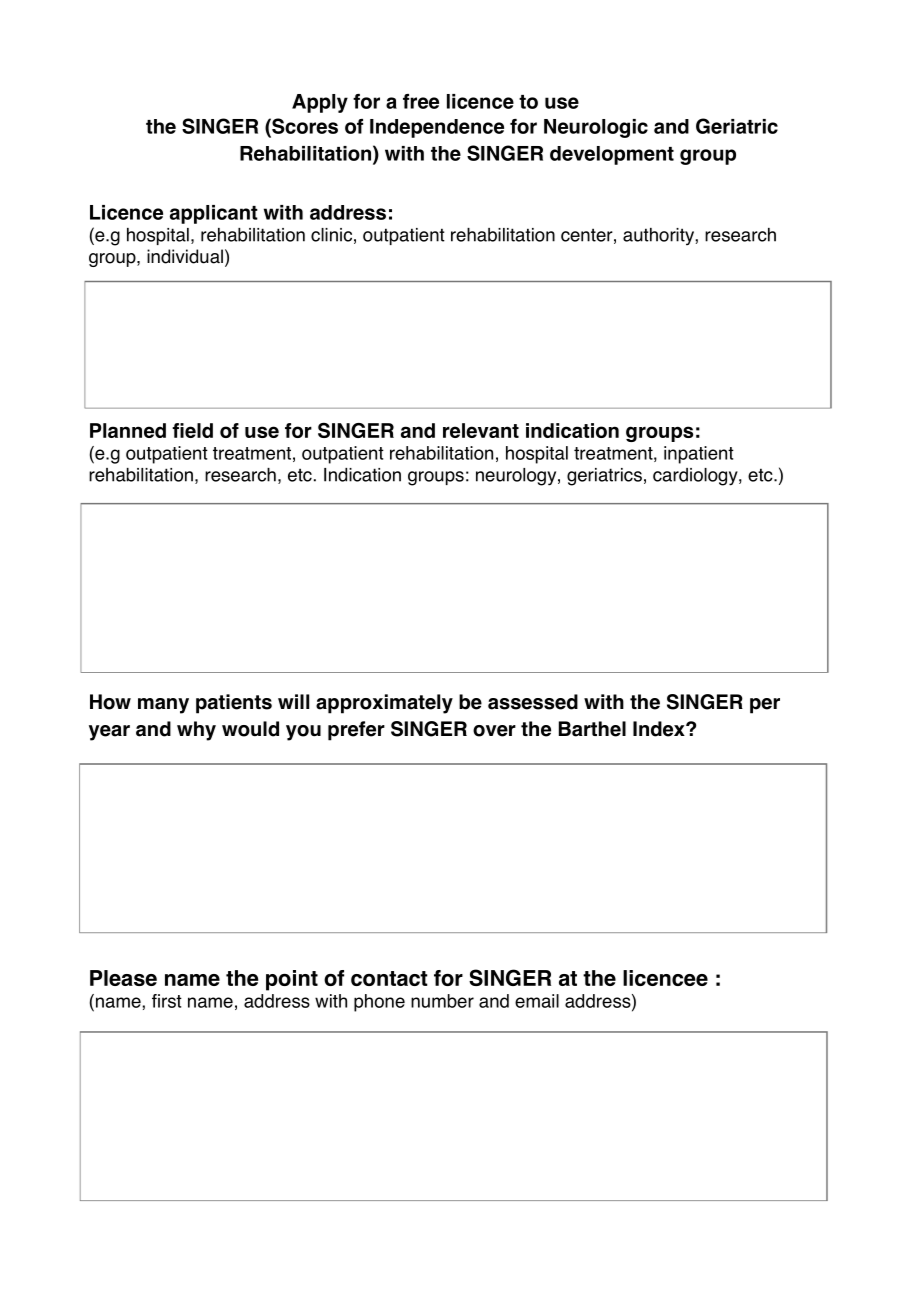 This screenshot has height=1308, width=924. Describe the element at coordinates (696, 477) in the screenshot. I see `cardiology` at that location.
